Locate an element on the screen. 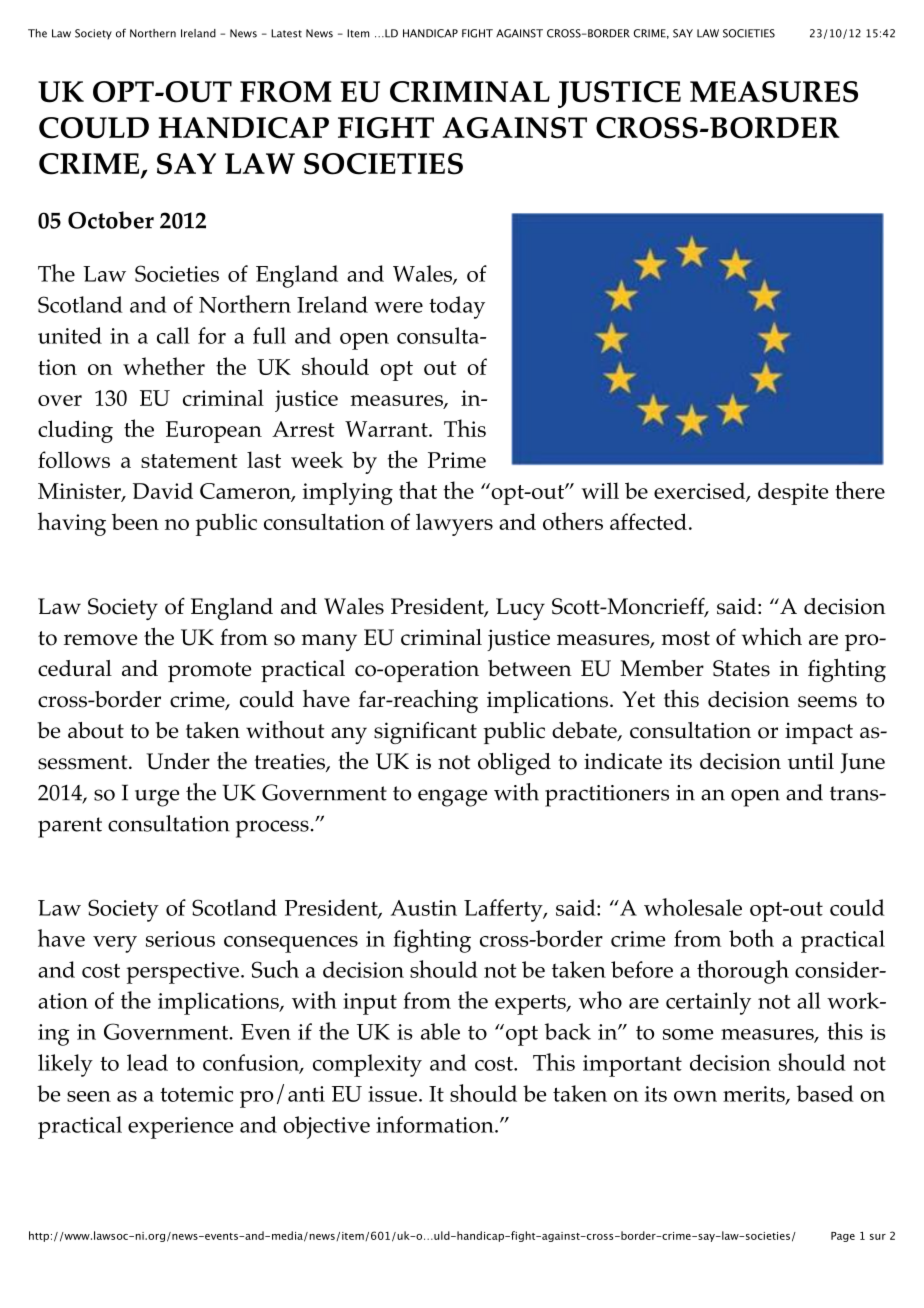 Image resolution: width=924 pixels, height=1308 pixels. were is located at coordinates (398, 307).
